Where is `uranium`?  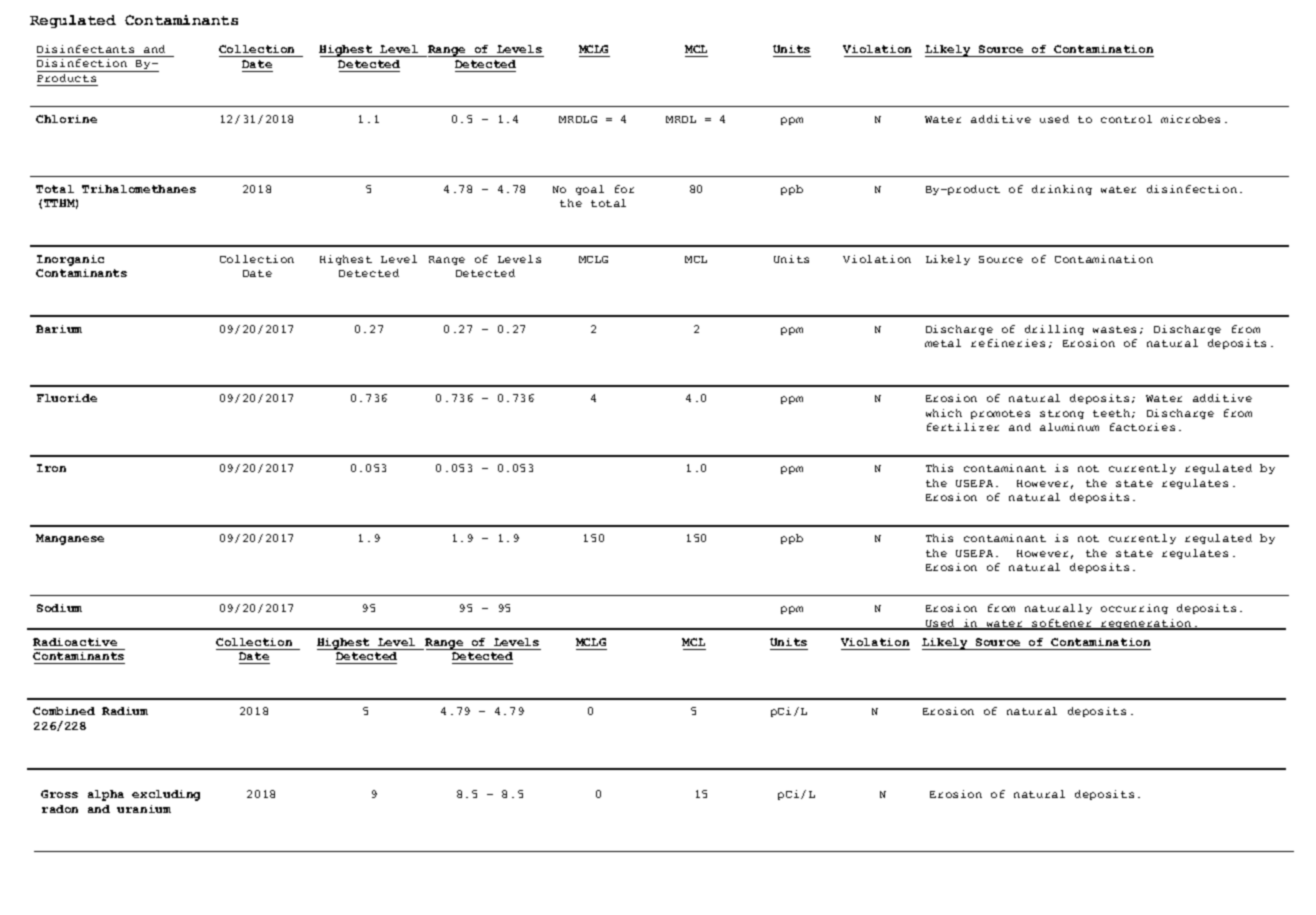
uranium is located at coordinates (144, 809).
